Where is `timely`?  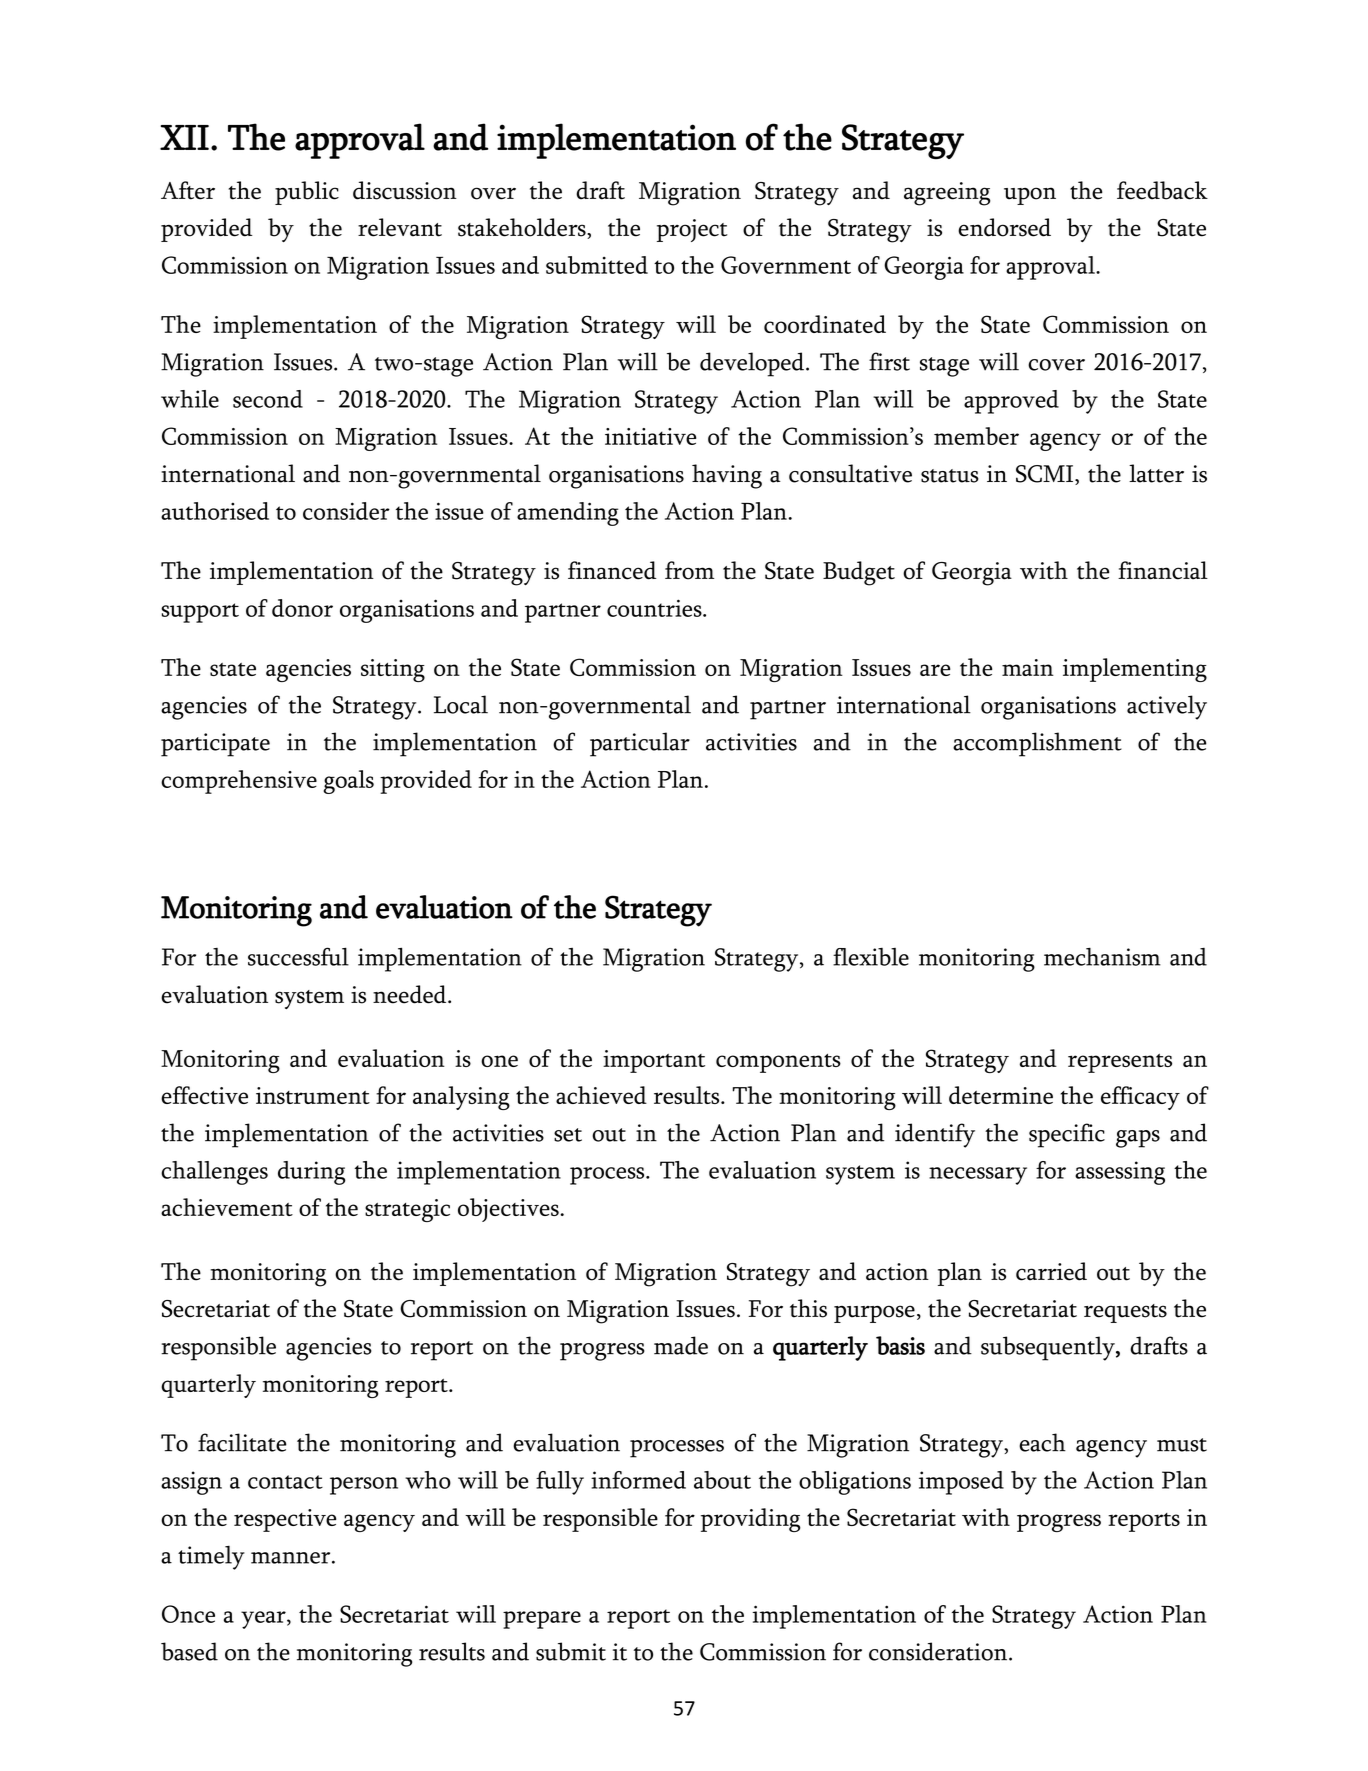
timely is located at coordinates (211, 1557).
